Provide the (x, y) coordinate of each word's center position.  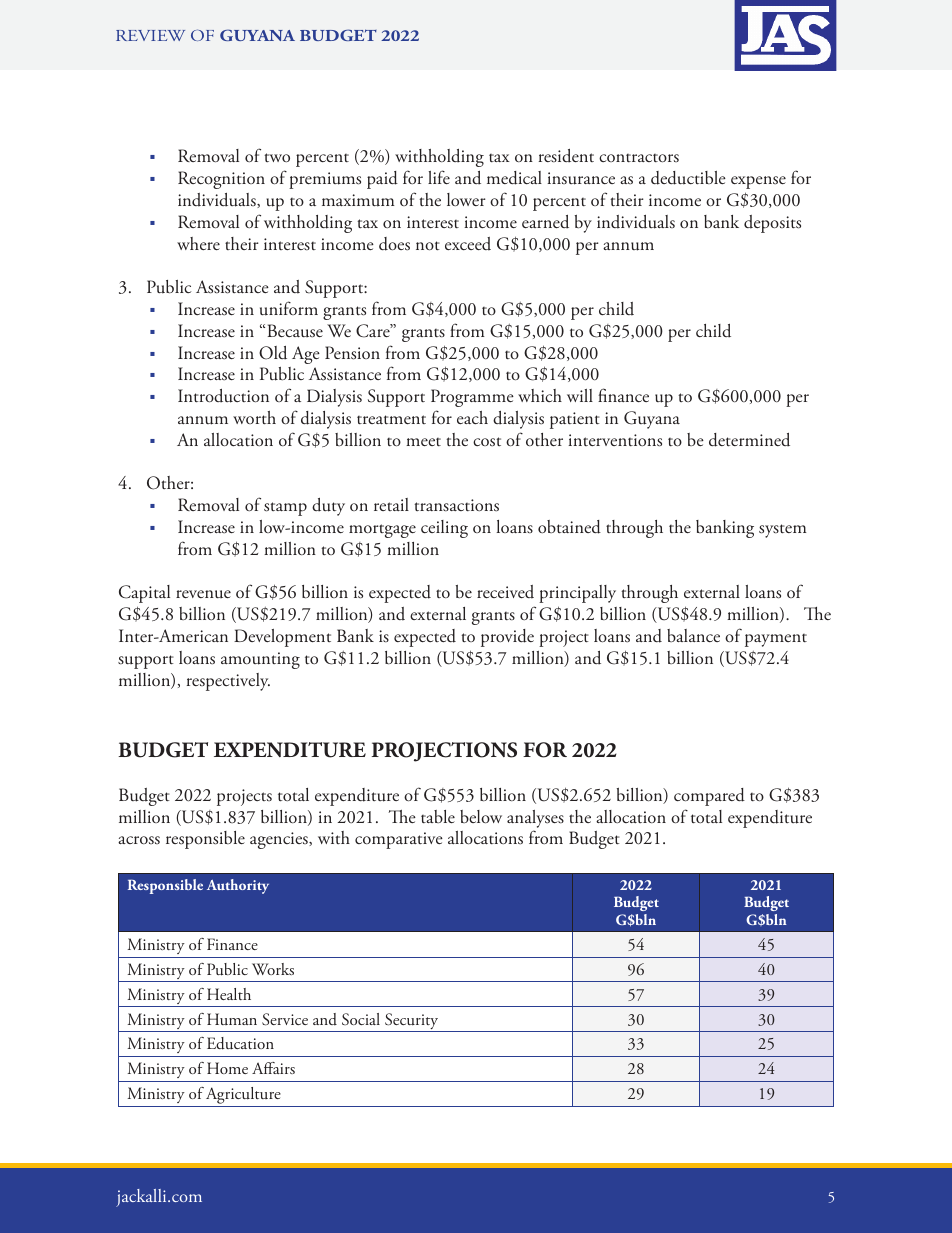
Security (412, 1022)
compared (709, 797)
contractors (639, 158)
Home (227, 1068)
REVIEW (150, 35)
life (439, 177)
